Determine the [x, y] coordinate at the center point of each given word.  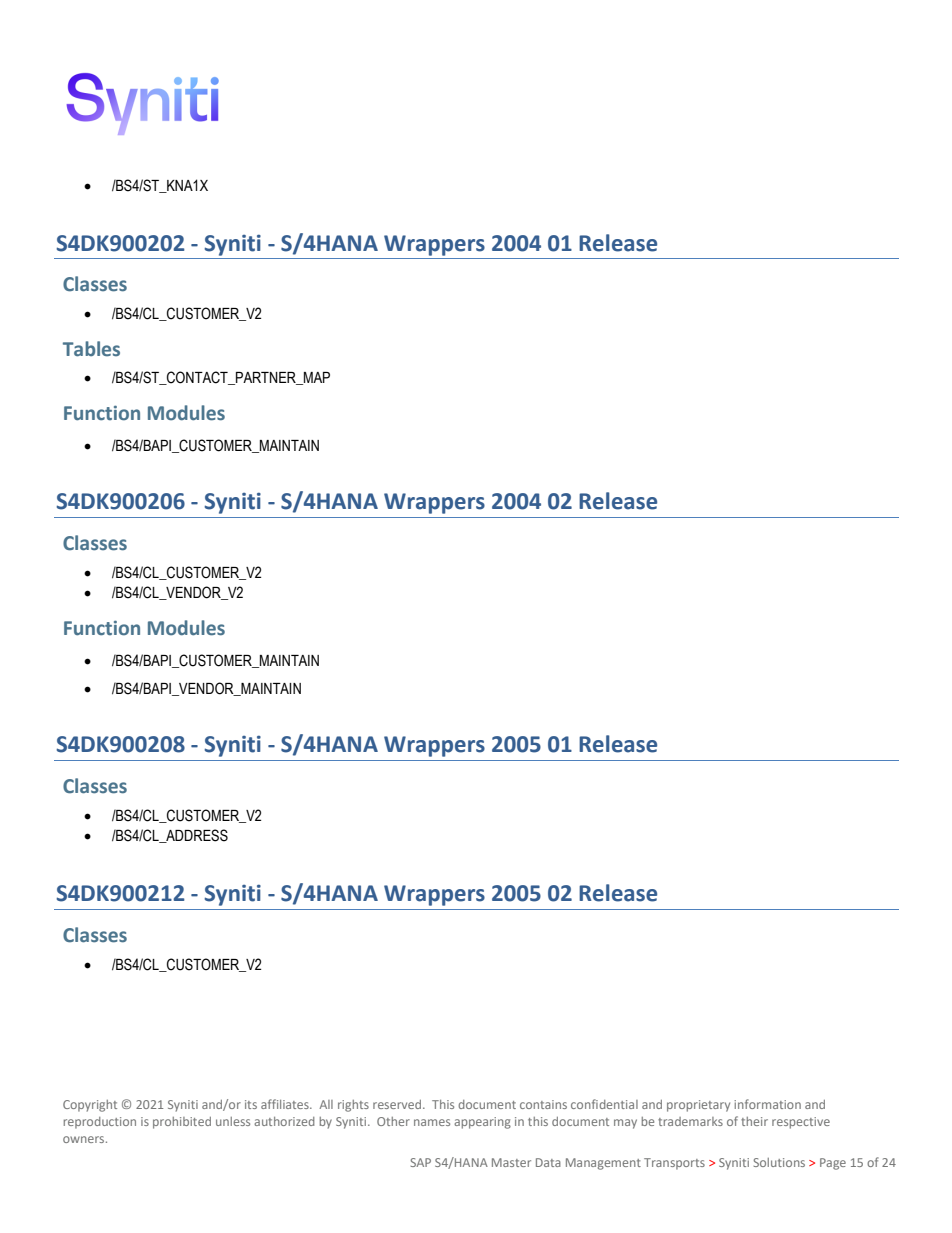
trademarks [690, 1121]
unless [233, 1121]
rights [353, 1106]
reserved [398, 1104]
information [767, 1104]
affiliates [286, 1104]
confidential [604, 1104]
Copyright [90, 1106]
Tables [91, 349]
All [326, 1104]
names [432, 1122]
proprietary [698, 1106]
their [754, 1121]
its [251, 1104]
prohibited [182, 1123]
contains [543, 1104]
